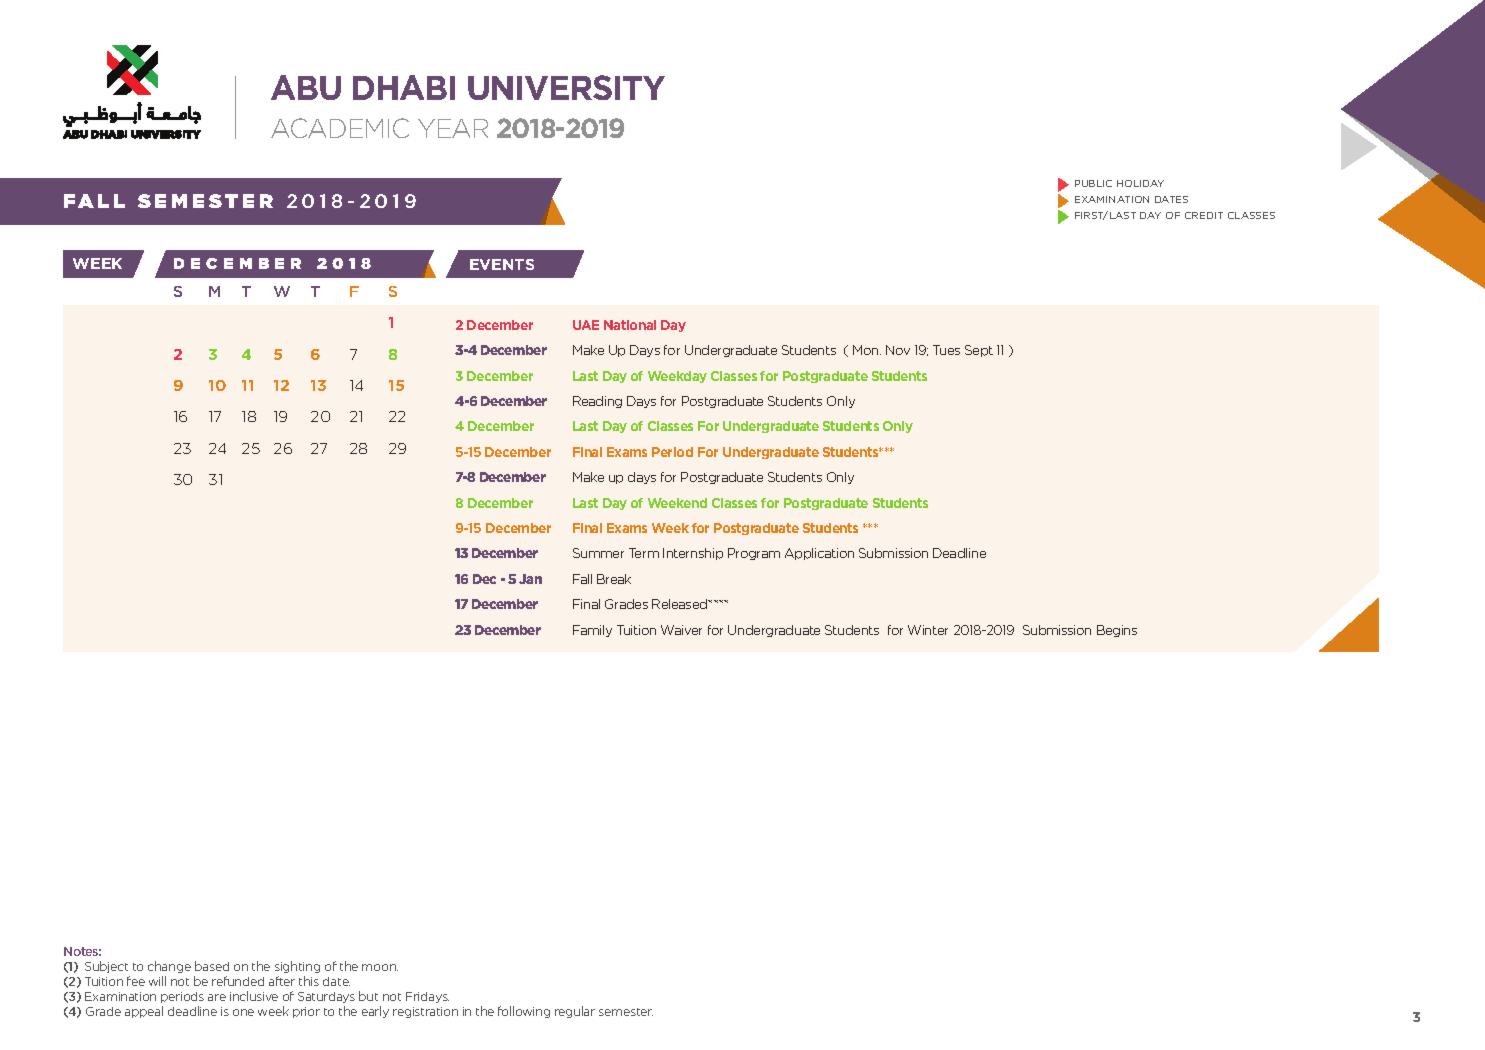 The image size is (1485, 1050). Describe the element at coordinates (282, 981) in the page. I see `after` at that location.
